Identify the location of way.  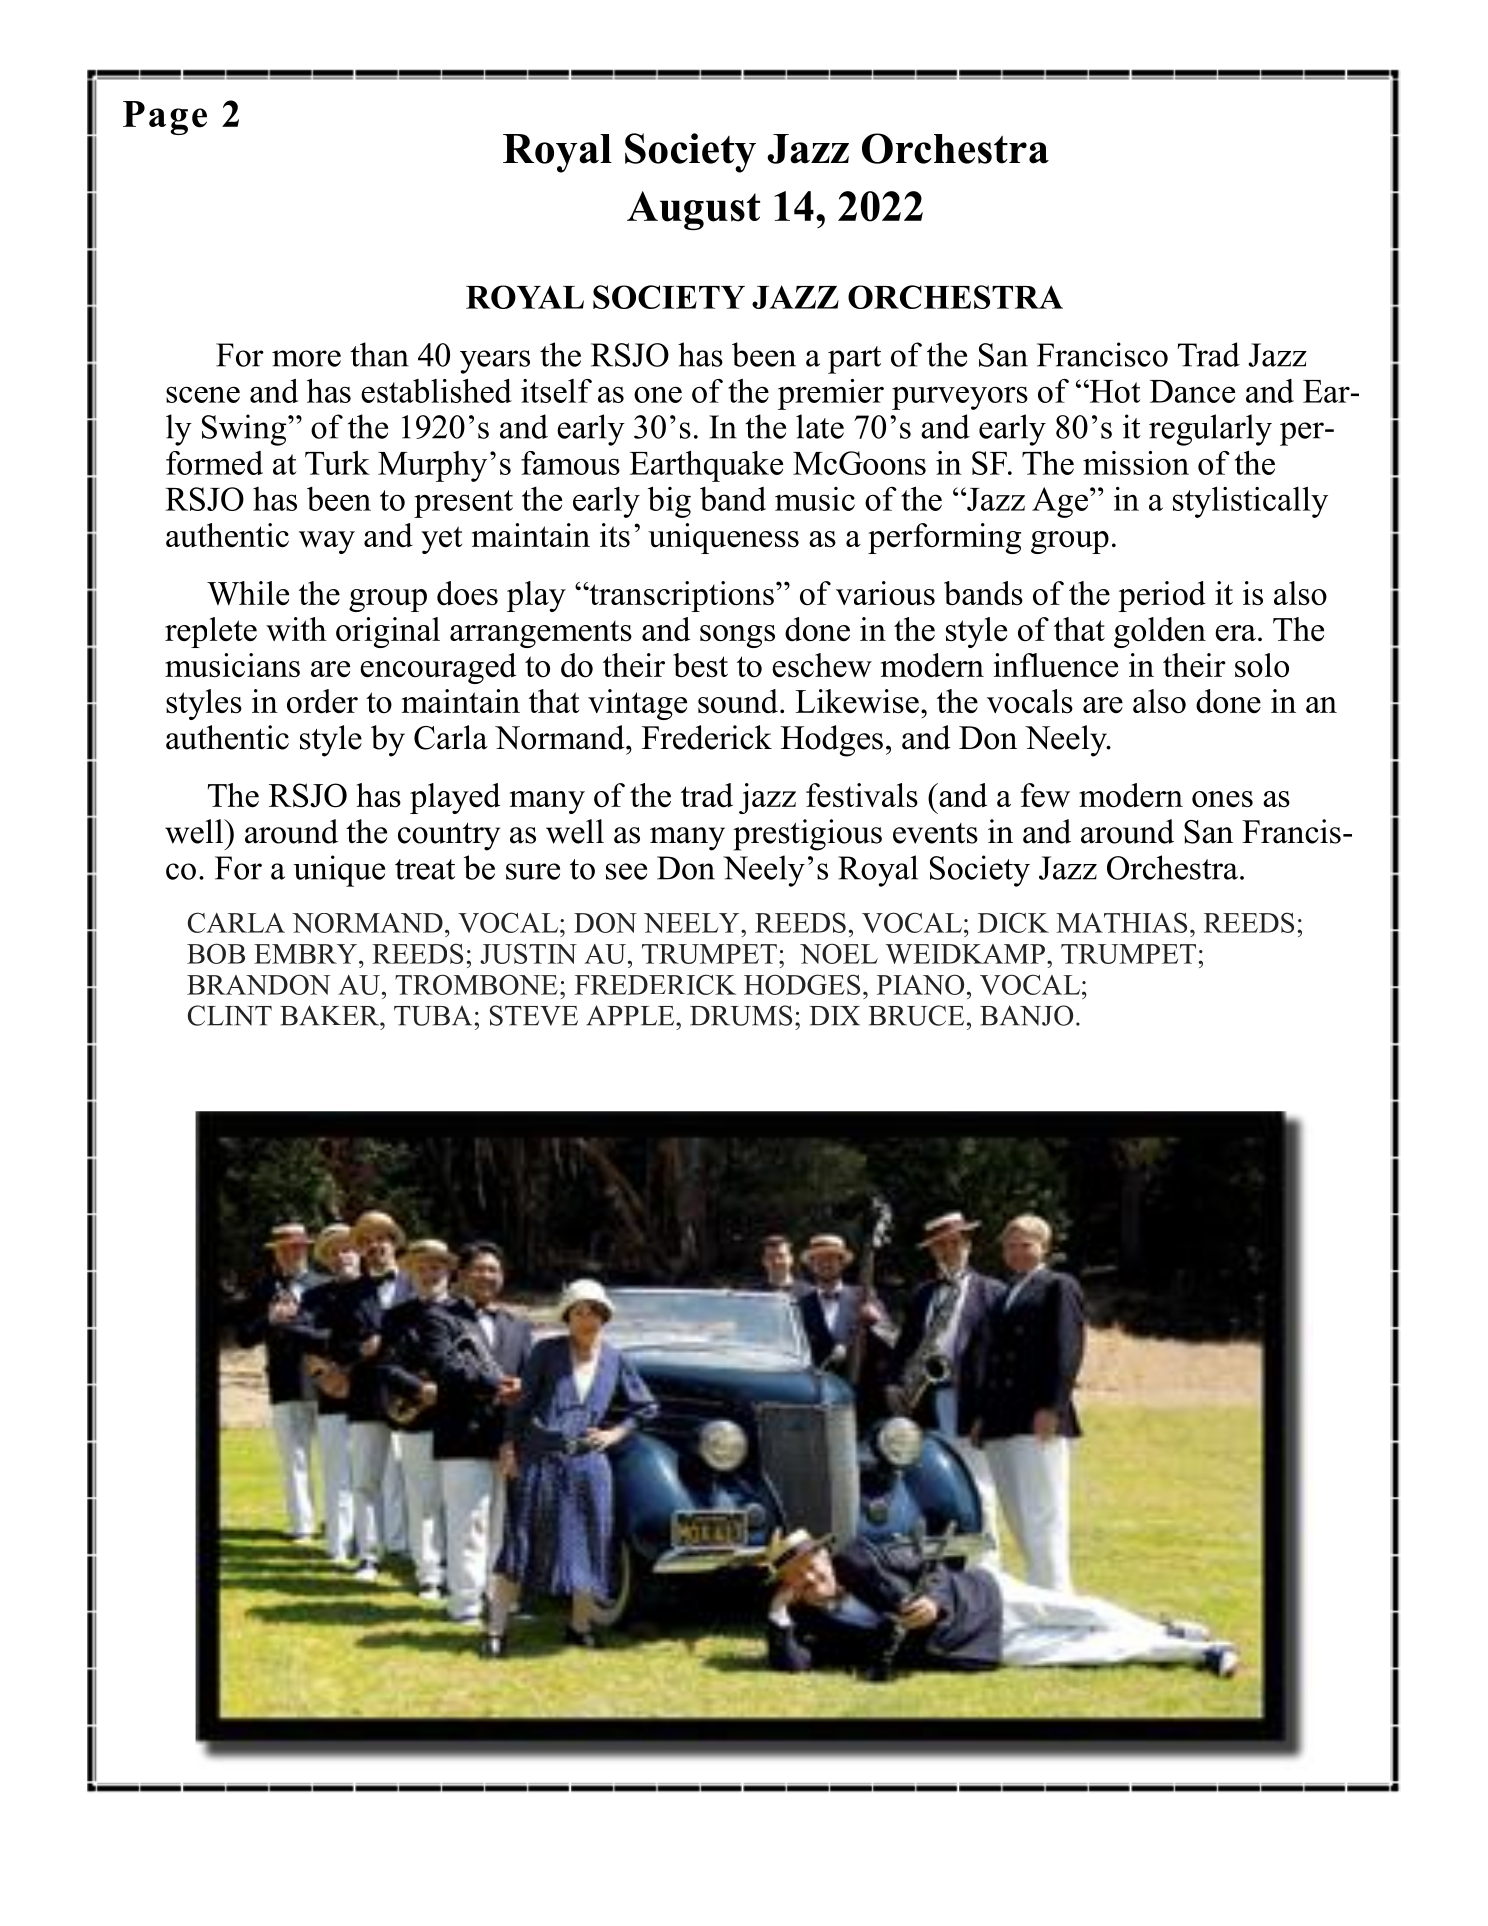
(327, 542).
